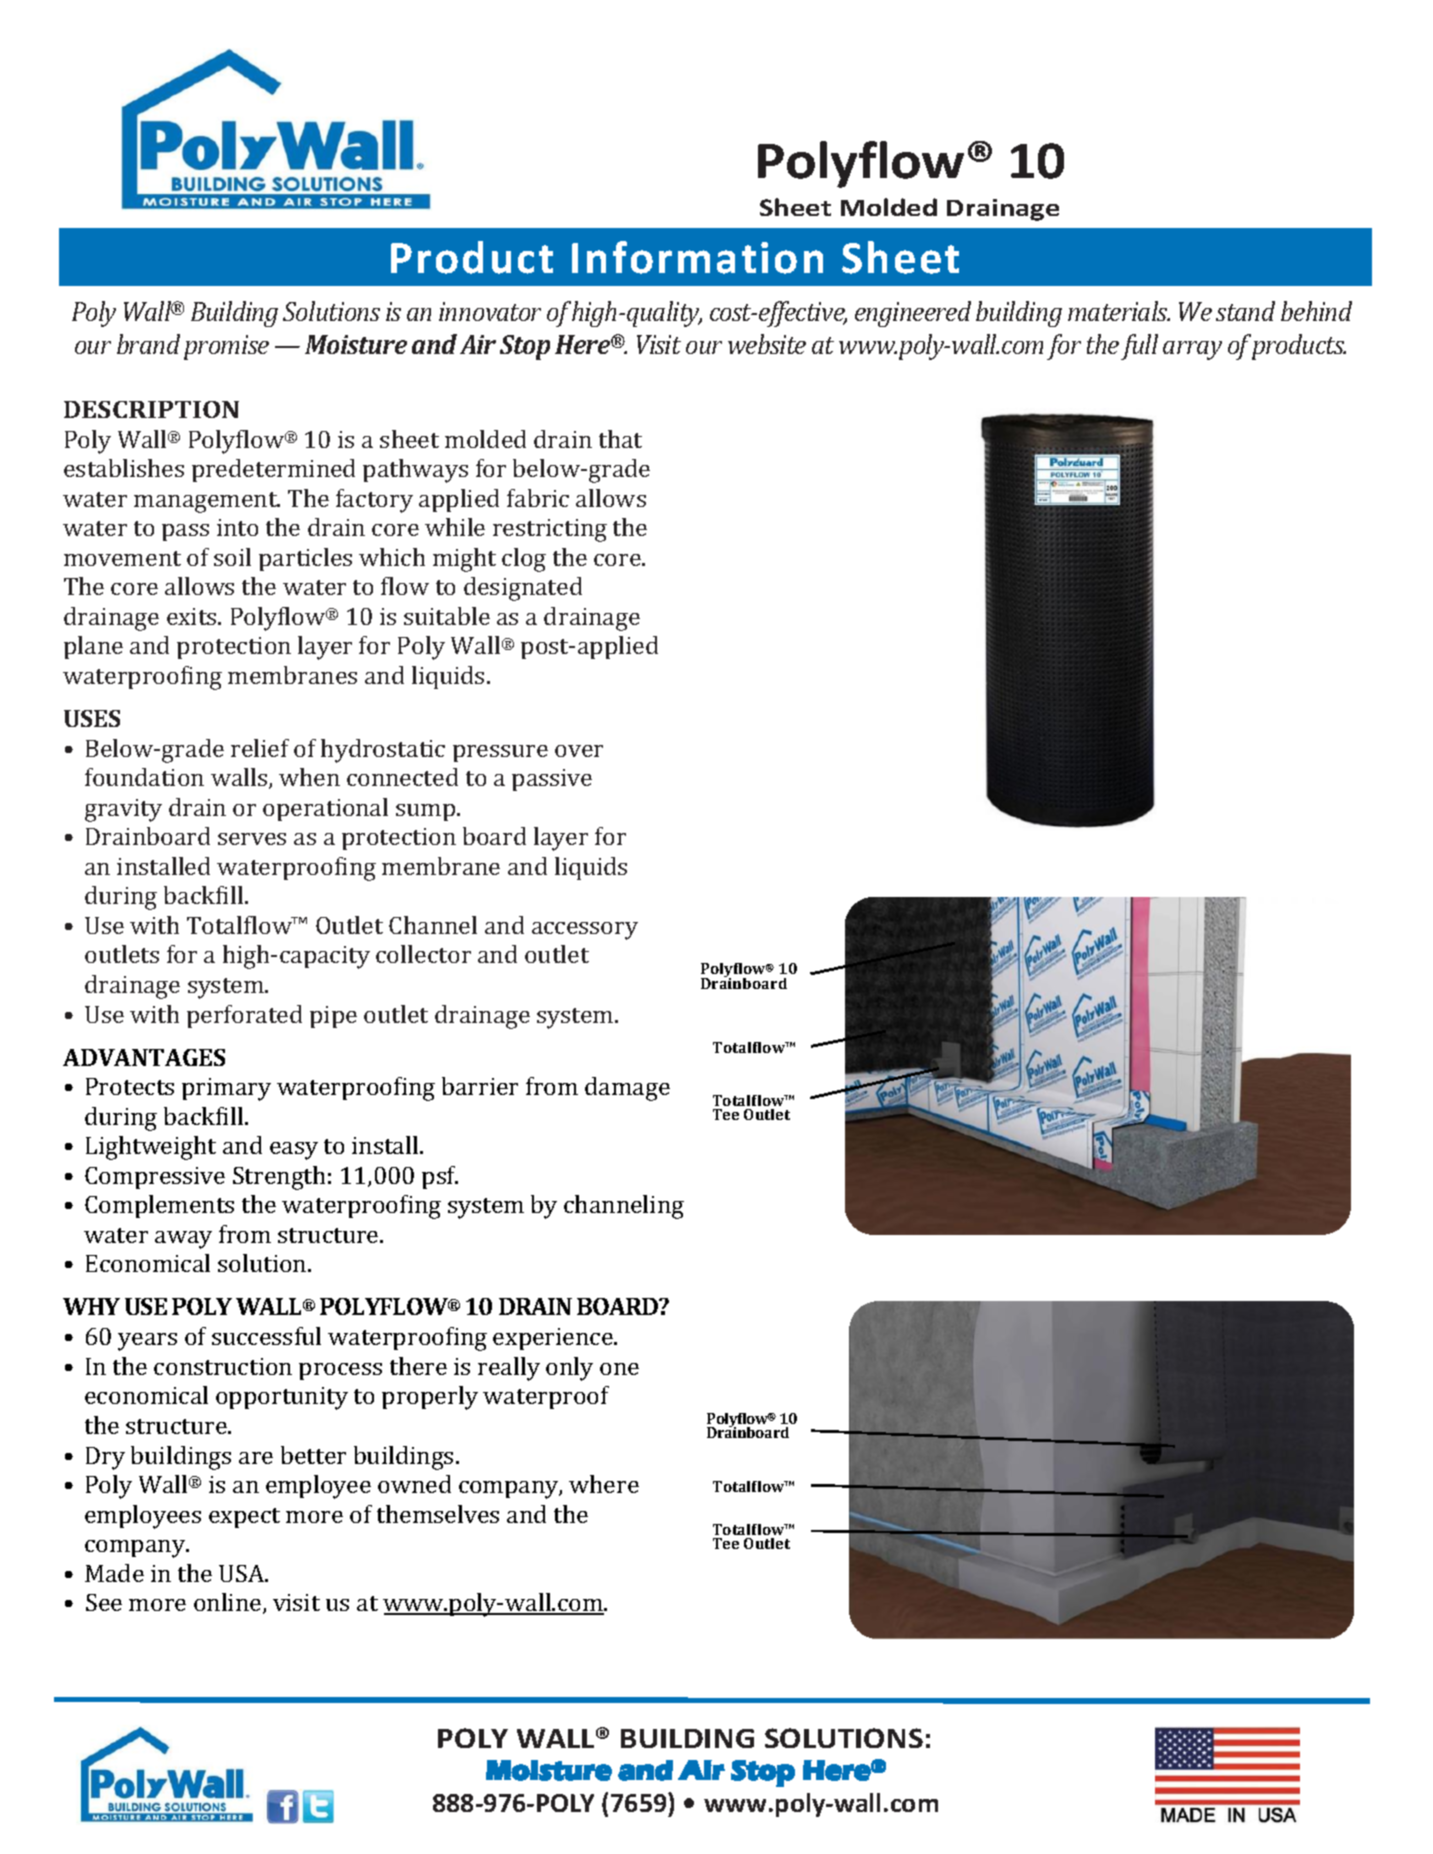  I want to click on materials, so click(1119, 311).
